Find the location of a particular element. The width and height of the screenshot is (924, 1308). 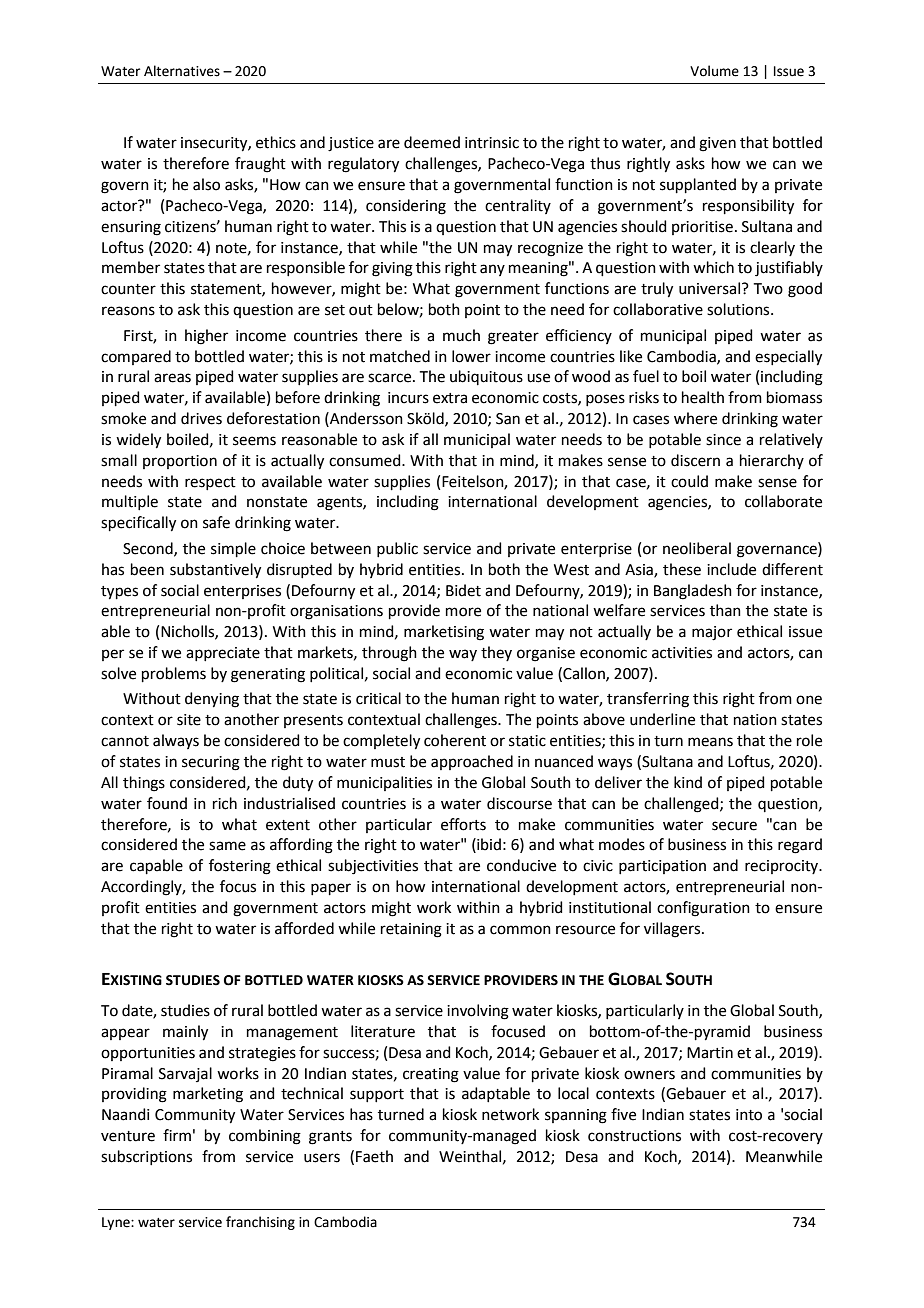

intrinsic is located at coordinates (492, 143).
